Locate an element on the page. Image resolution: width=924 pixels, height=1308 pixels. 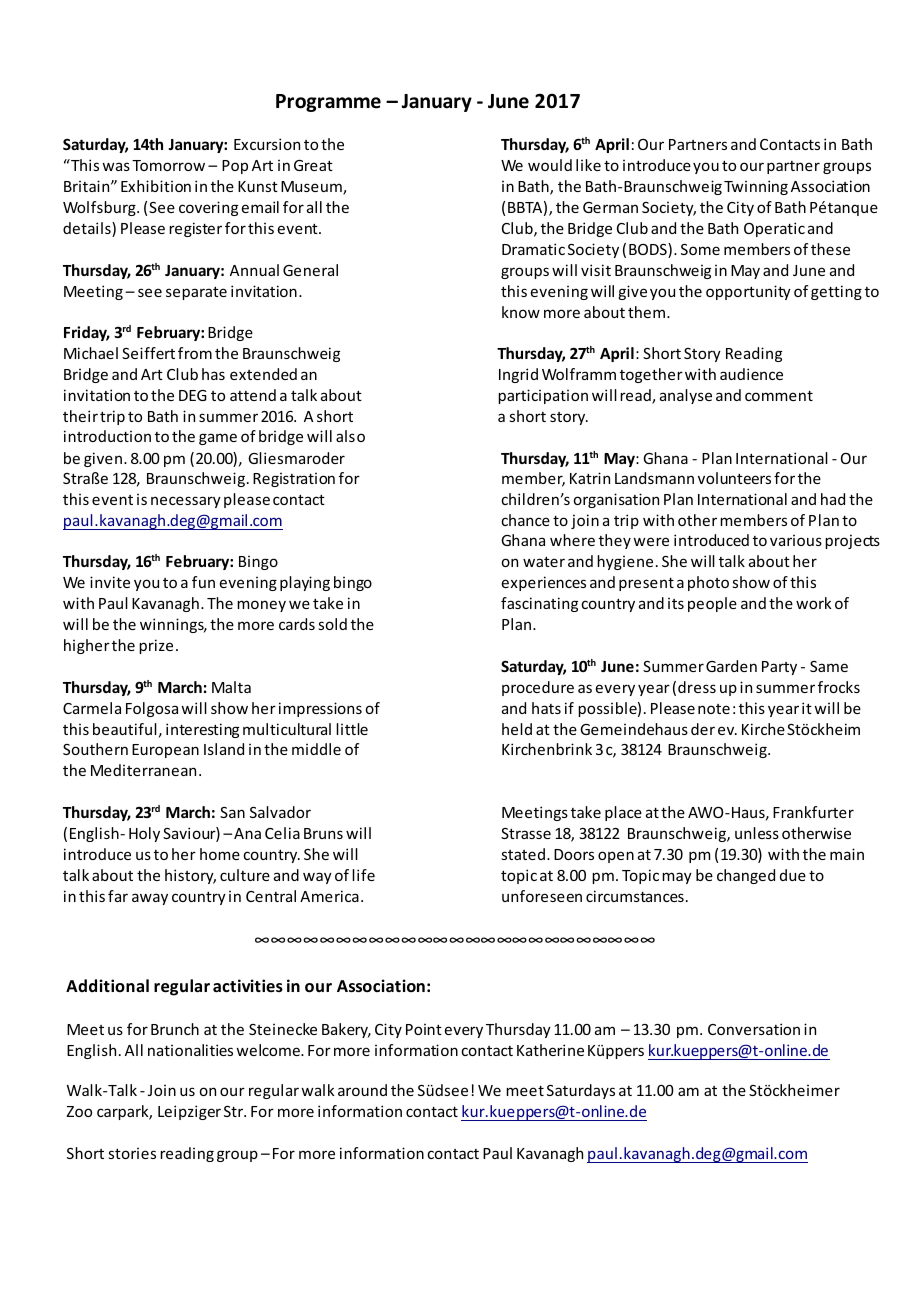
dress is located at coordinates (697, 687).
